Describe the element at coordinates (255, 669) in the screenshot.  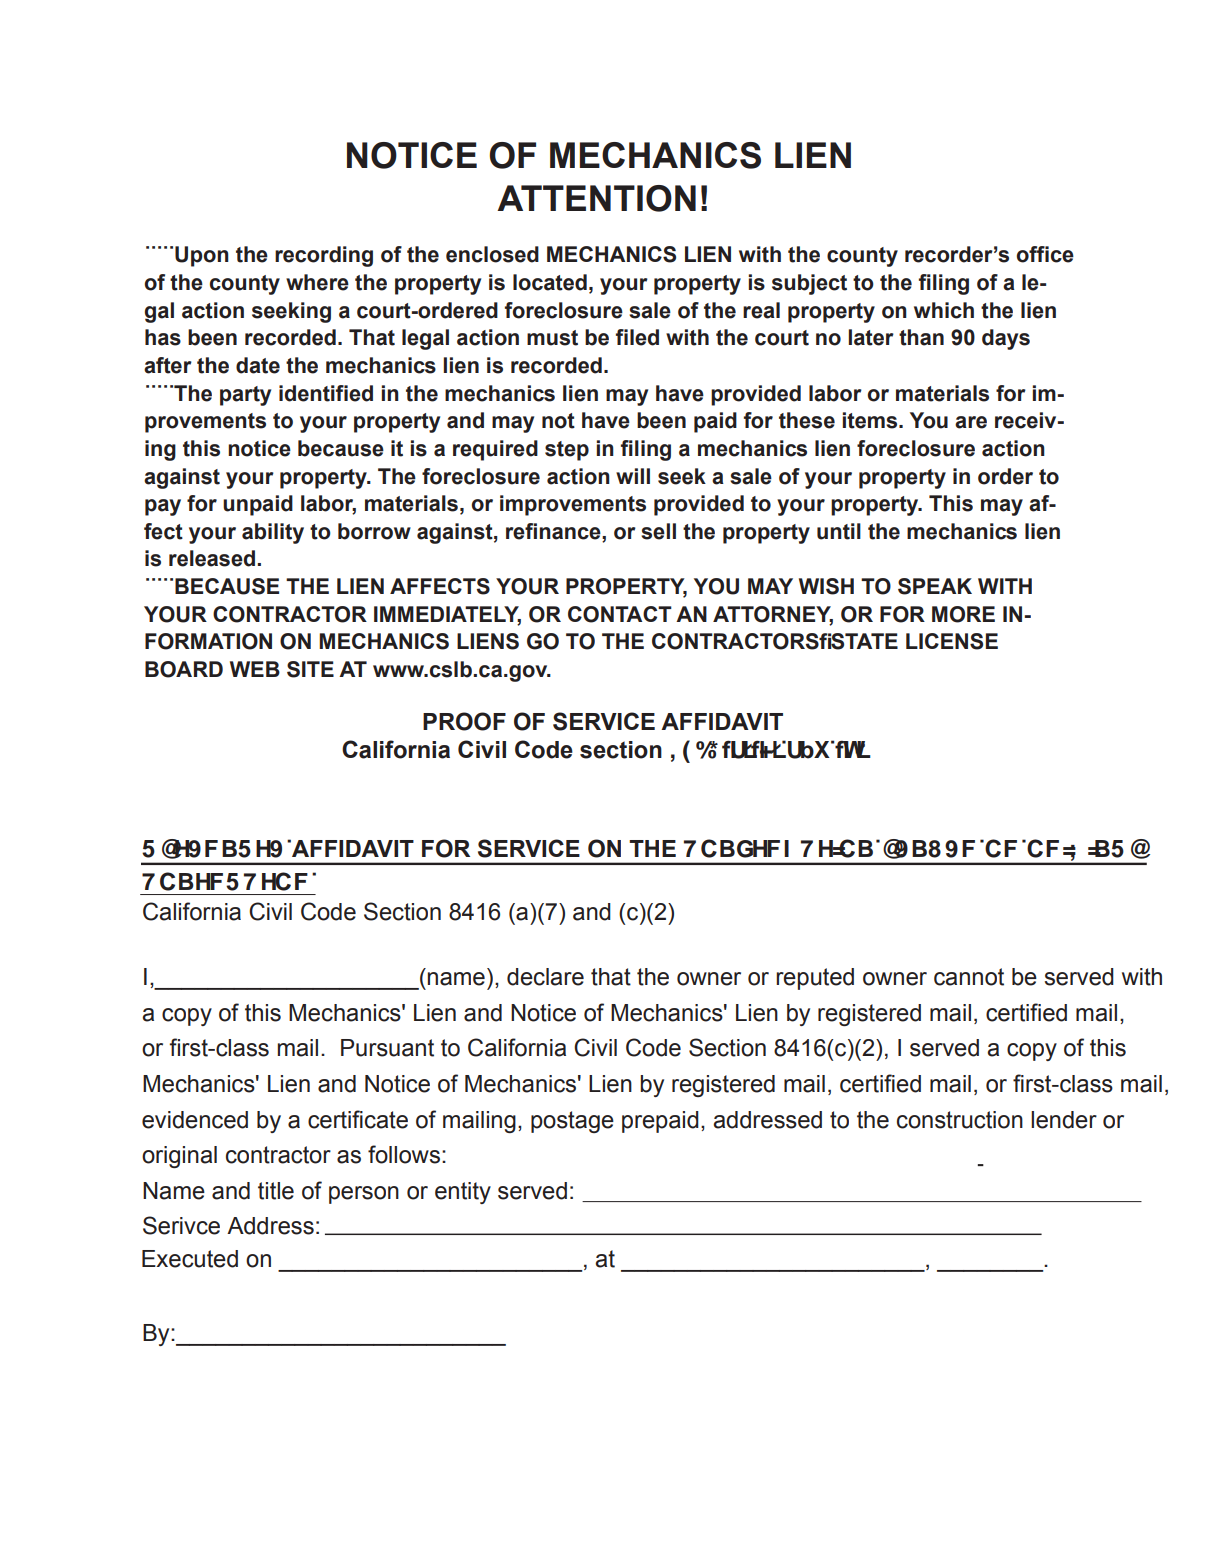
I see `WEB` at that location.
